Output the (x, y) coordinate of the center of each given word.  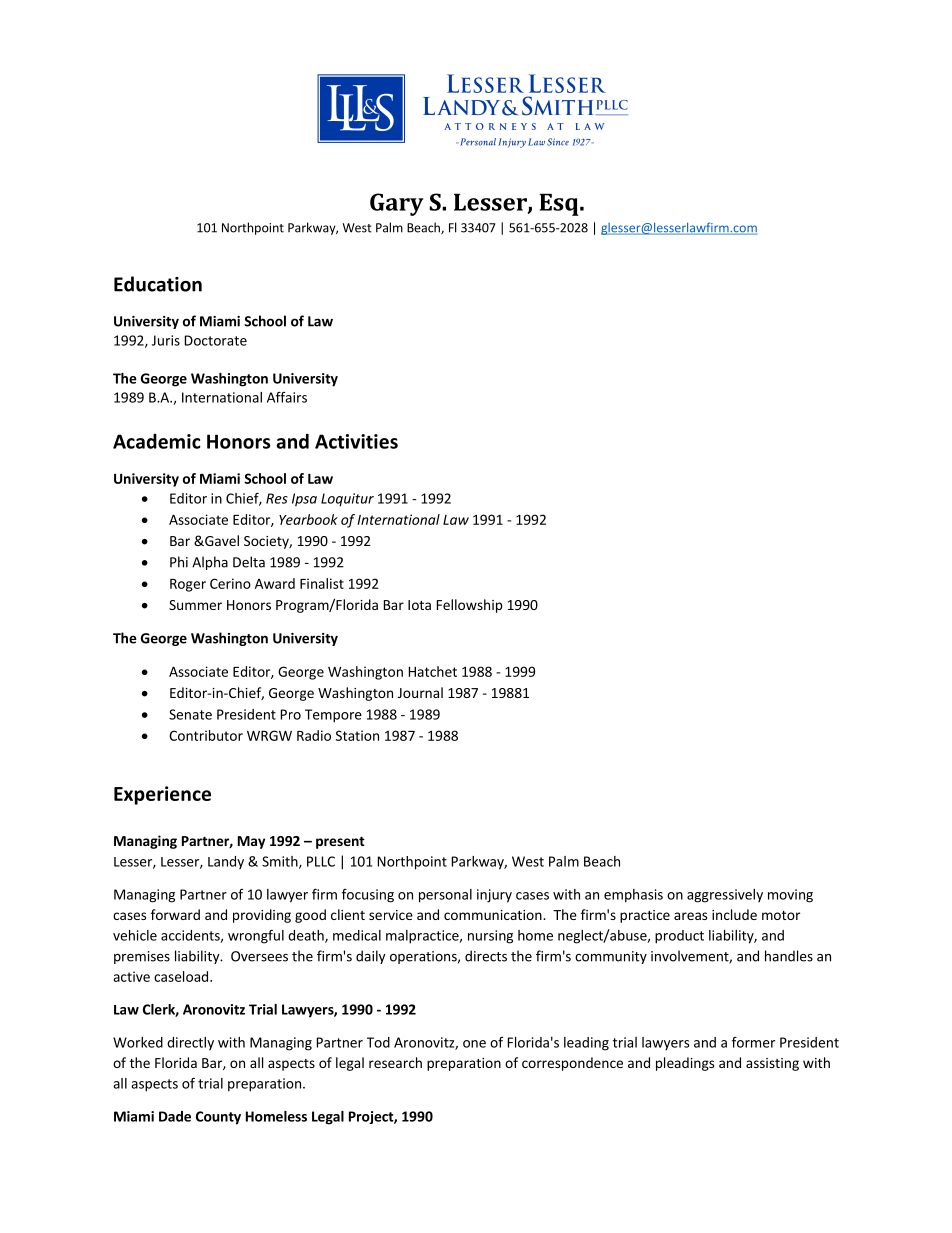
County (218, 1118)
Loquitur (347, 500)
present (340, 843)
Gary (397, 204)
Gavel (221, 540)
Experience (162, 795)
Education (158, 284)
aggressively (725, 896)
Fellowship (470, 606)
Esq (560, 205)
